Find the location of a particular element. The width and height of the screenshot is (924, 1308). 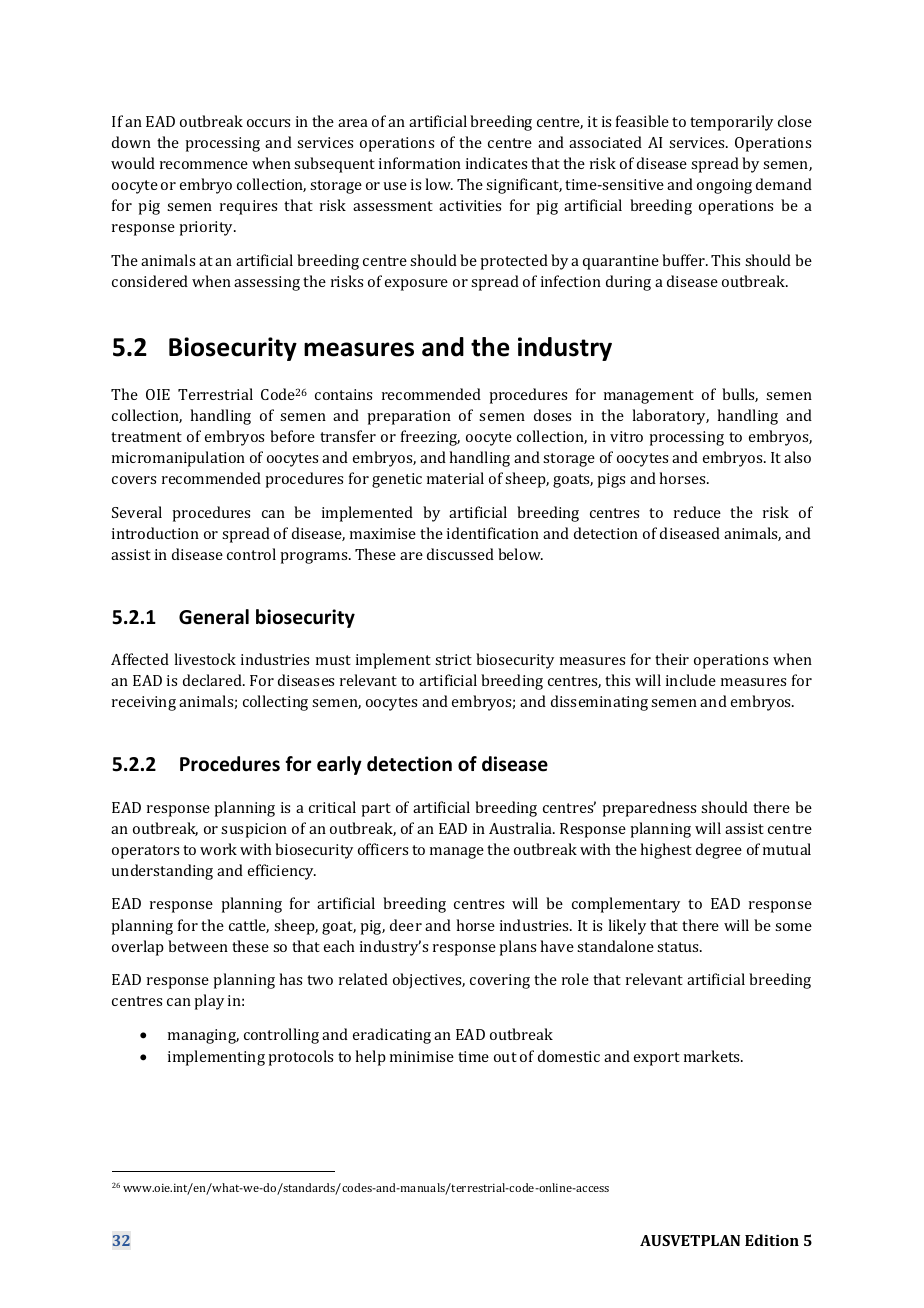

recommence is located at coordinates (204, 165).
